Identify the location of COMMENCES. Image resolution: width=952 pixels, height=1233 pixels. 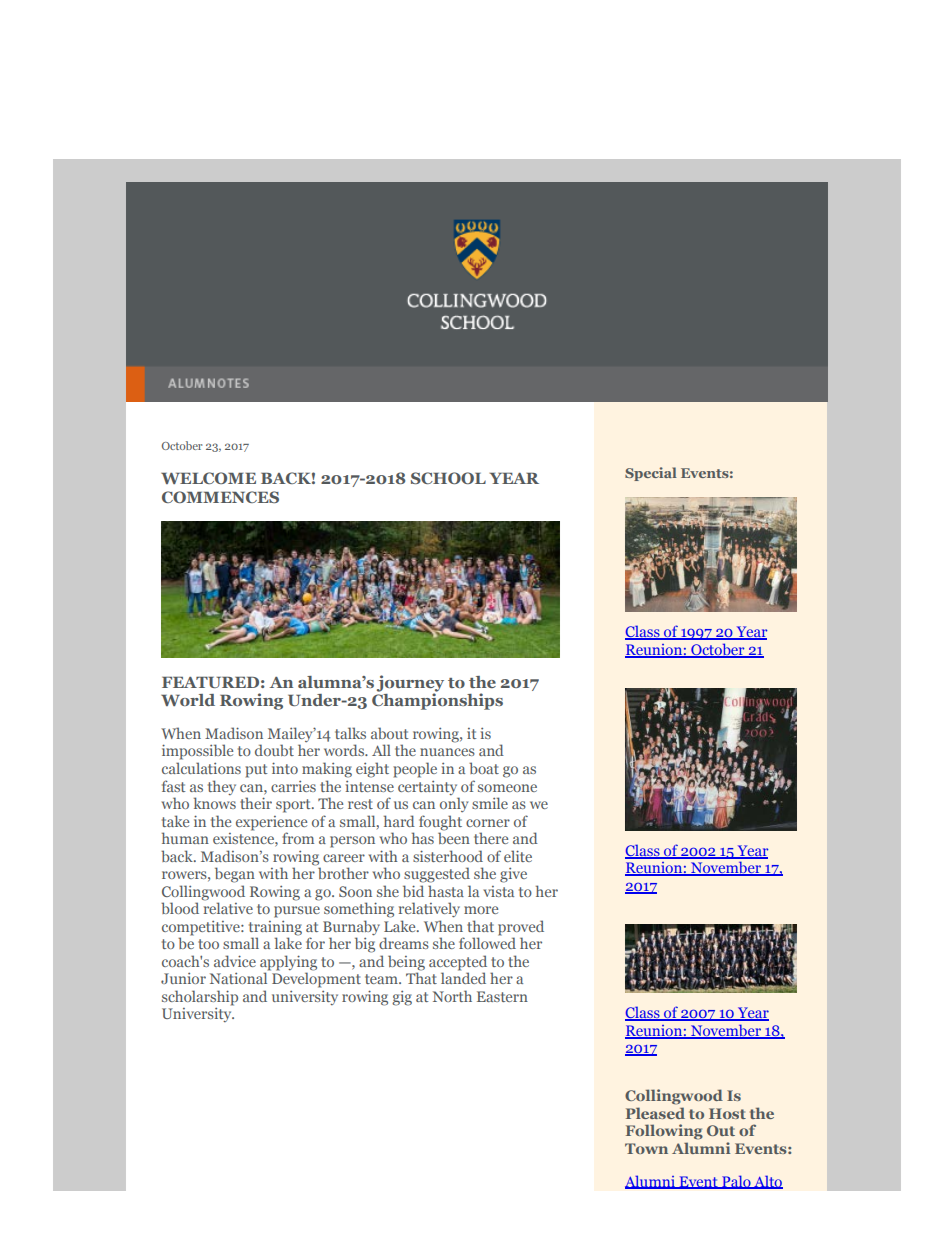
(220, 497).
